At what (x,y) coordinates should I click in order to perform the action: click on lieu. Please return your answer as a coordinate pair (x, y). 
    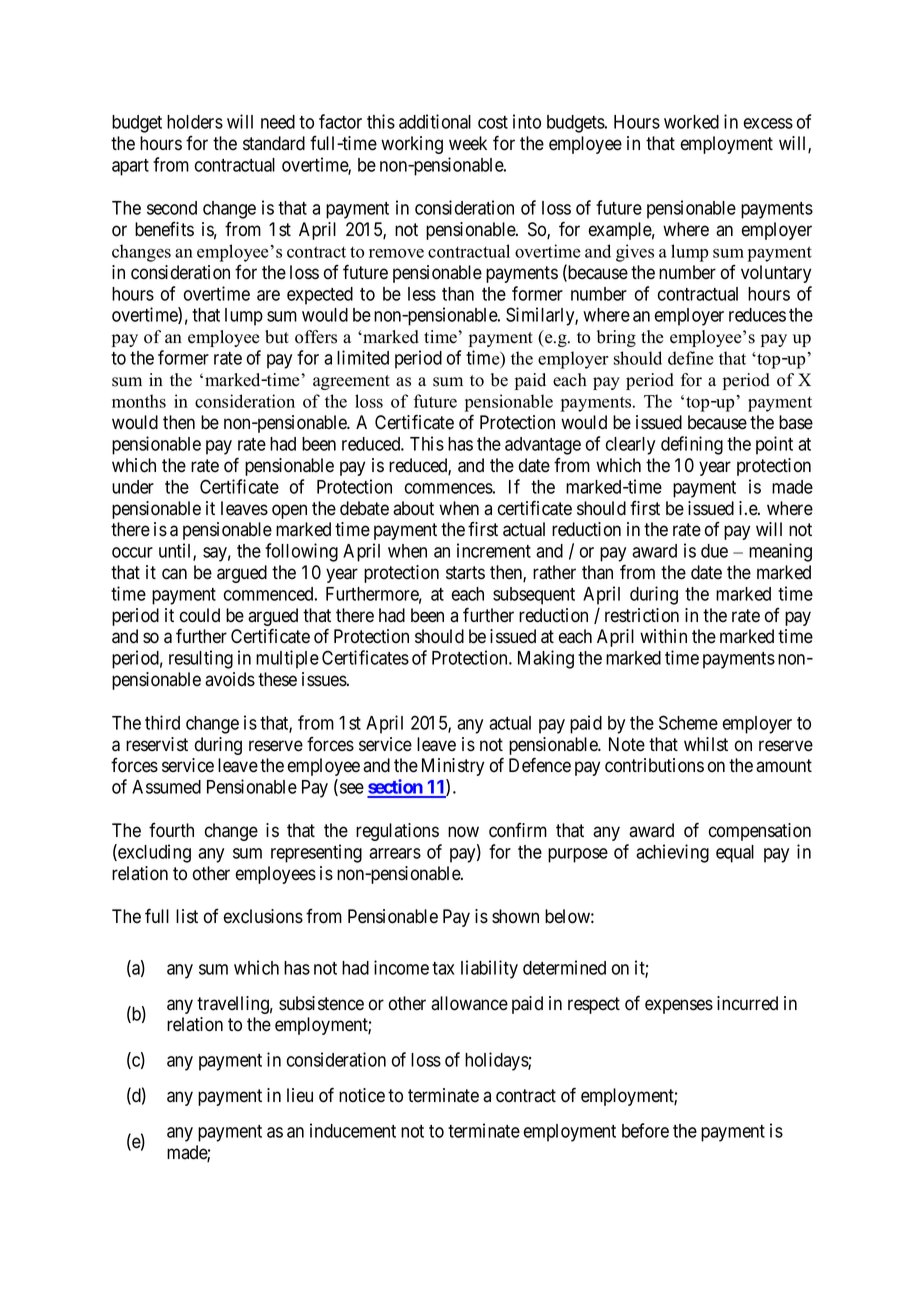
    Looking at the image, I should click on (300, 1095).
